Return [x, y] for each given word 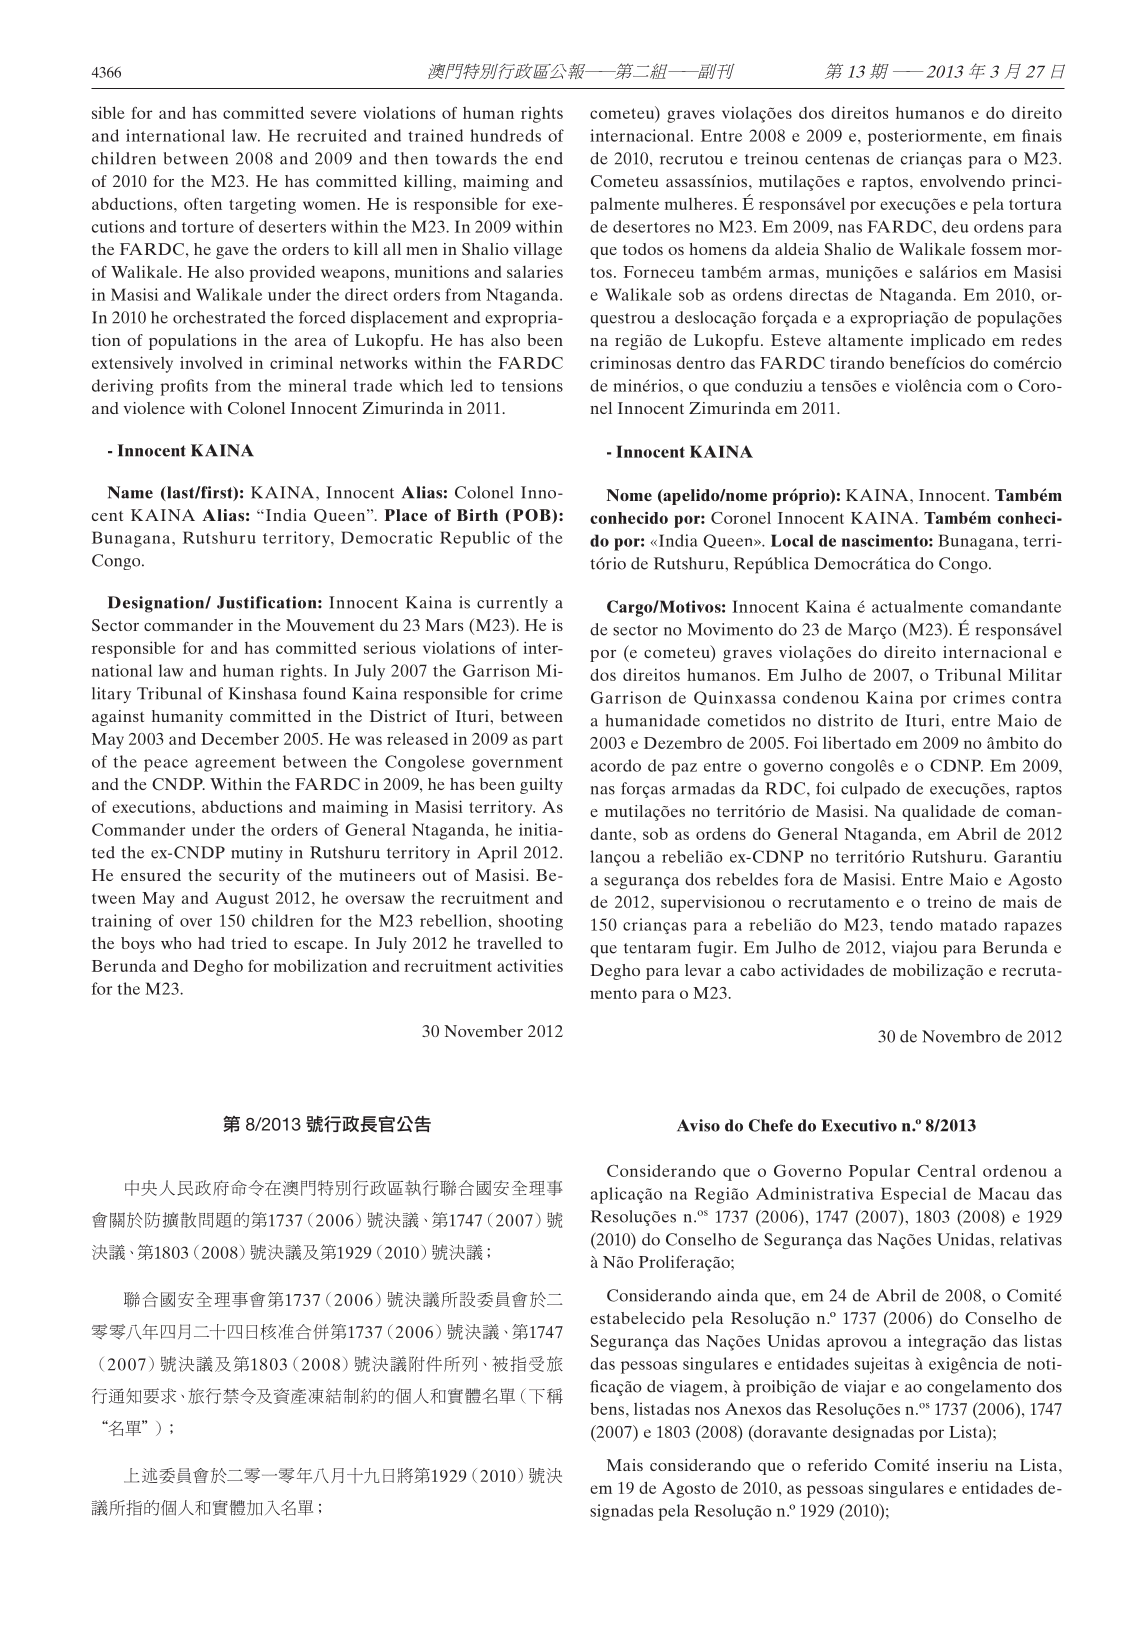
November [483, 1031]
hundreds [505, 135]
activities [530, 965]
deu [955, 226]
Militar [1035, 674]
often [203, 204]
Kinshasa [263, 693]
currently [512, 604]
